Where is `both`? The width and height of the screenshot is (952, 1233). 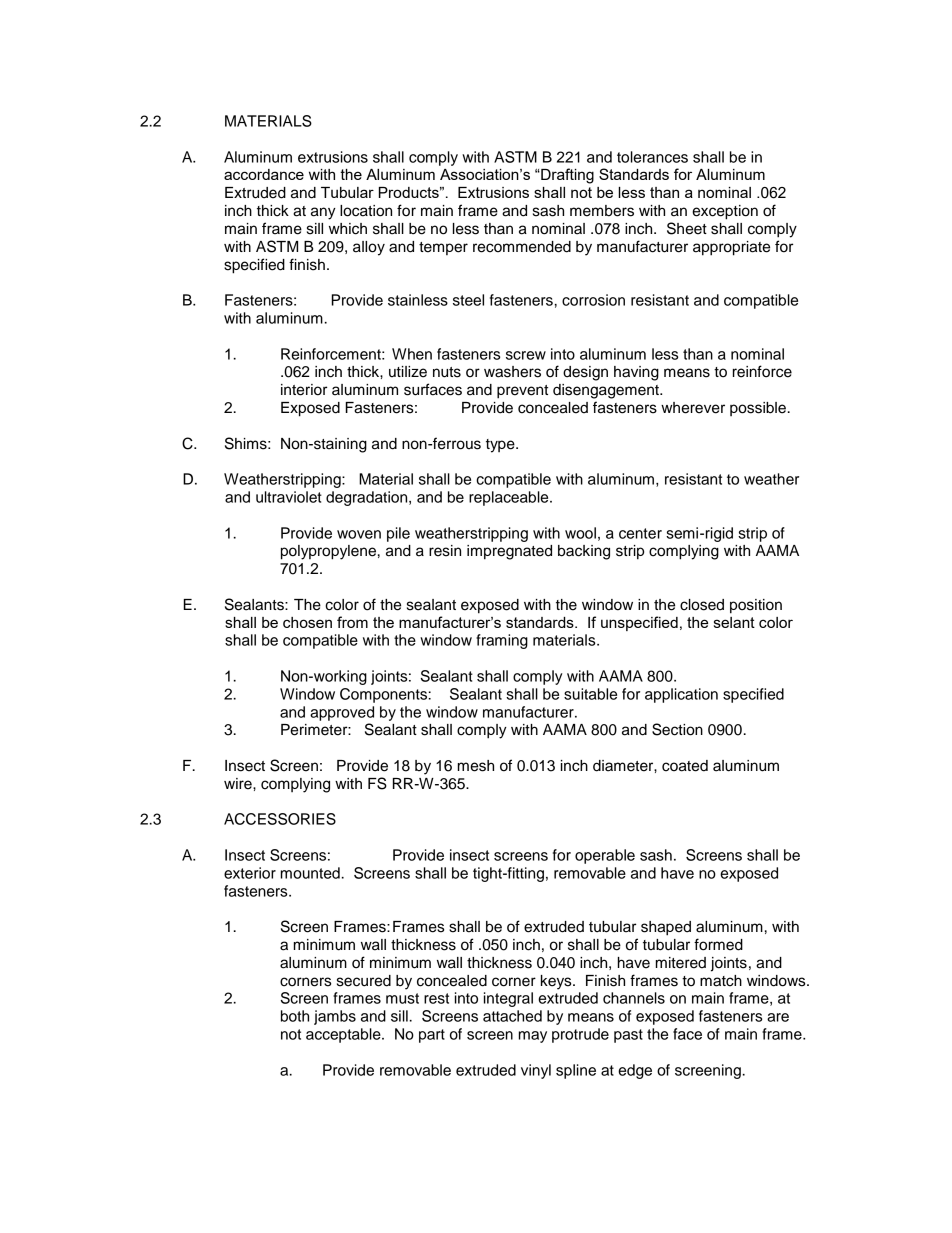 both is located at coordinates (295, 1016).
